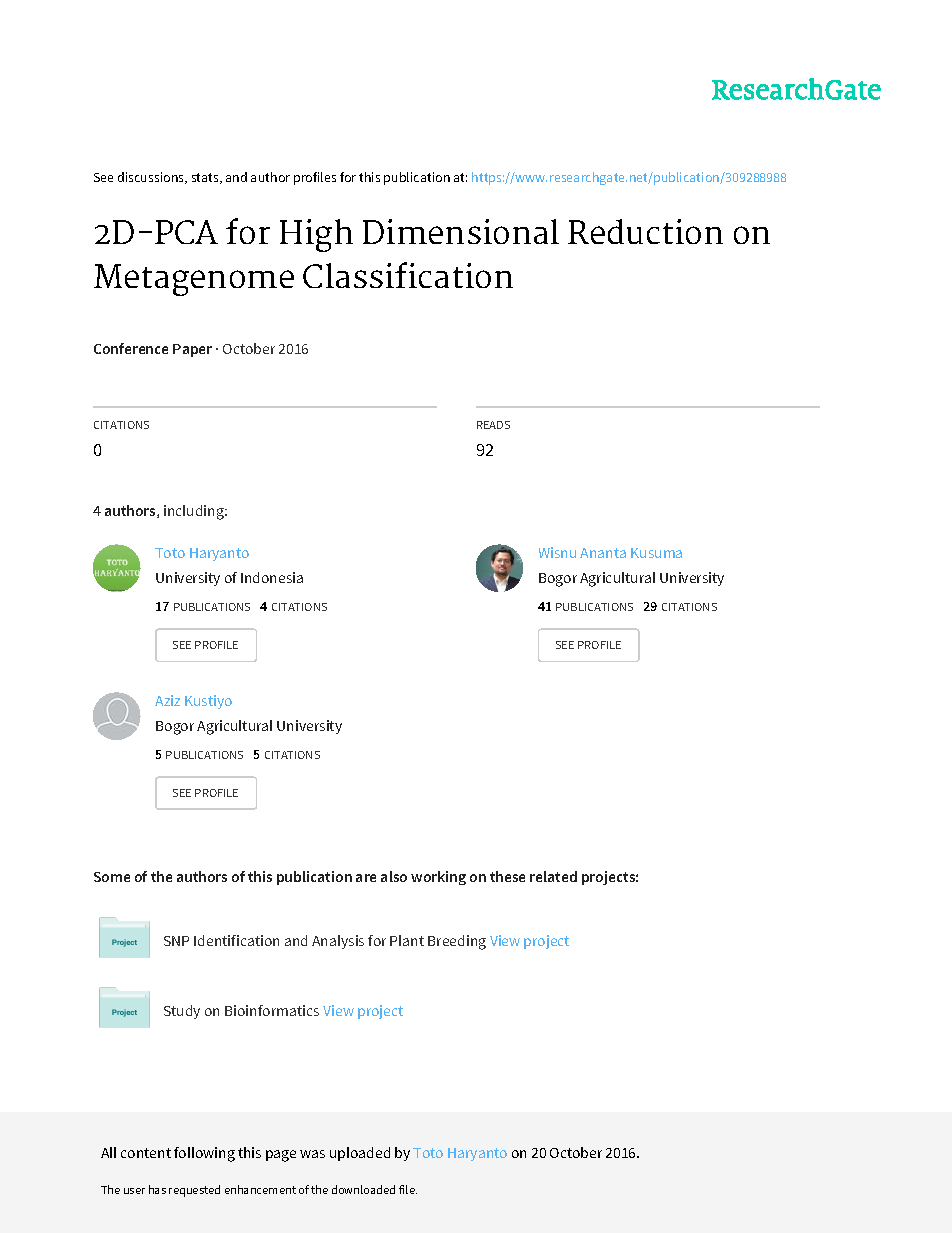 This page has width=952, height=1233. I want to click on High, so click(316, 235).
